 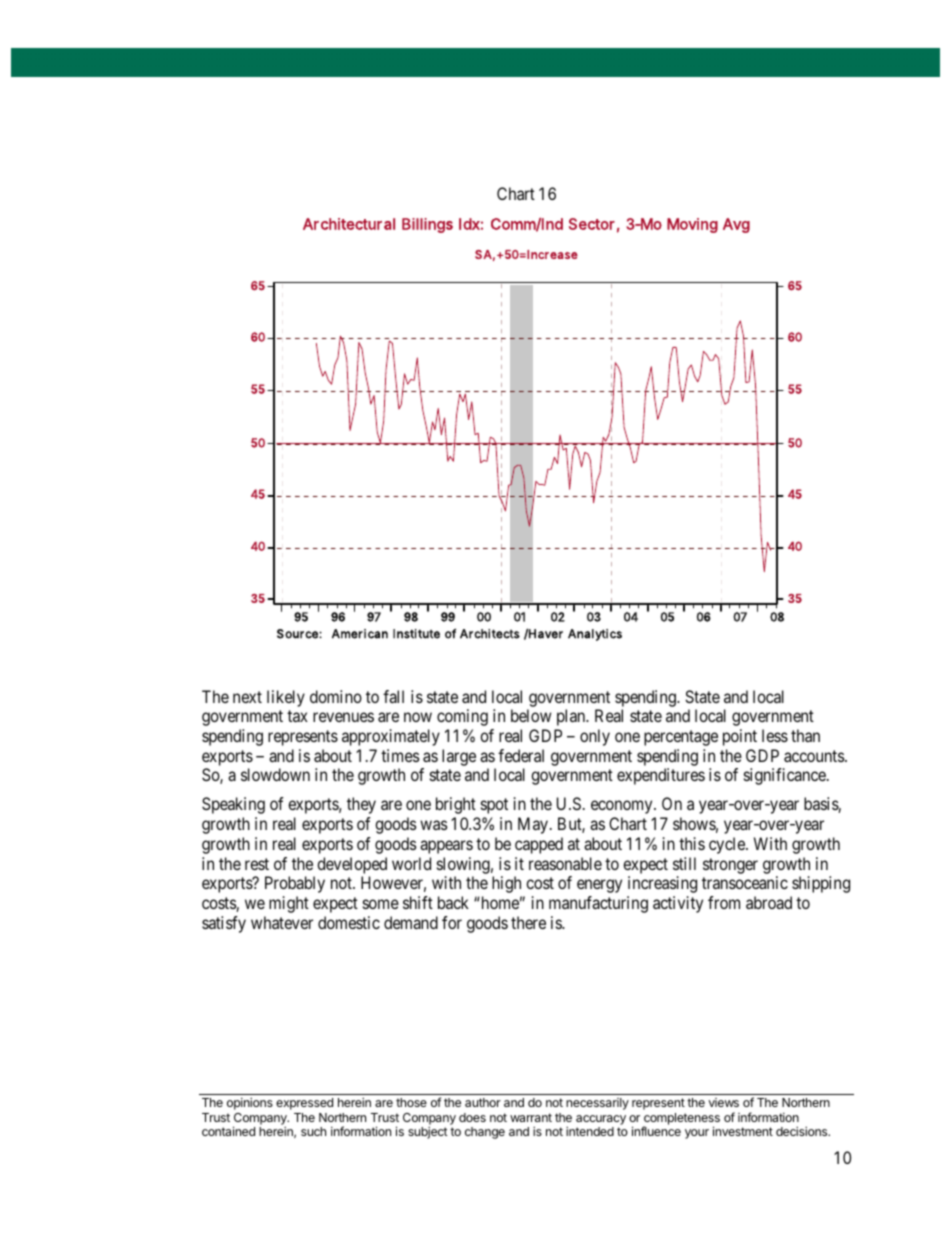 What do you see at coordinates (740, 737) in the page?
I see `point` at bounding box center [740, 737].
